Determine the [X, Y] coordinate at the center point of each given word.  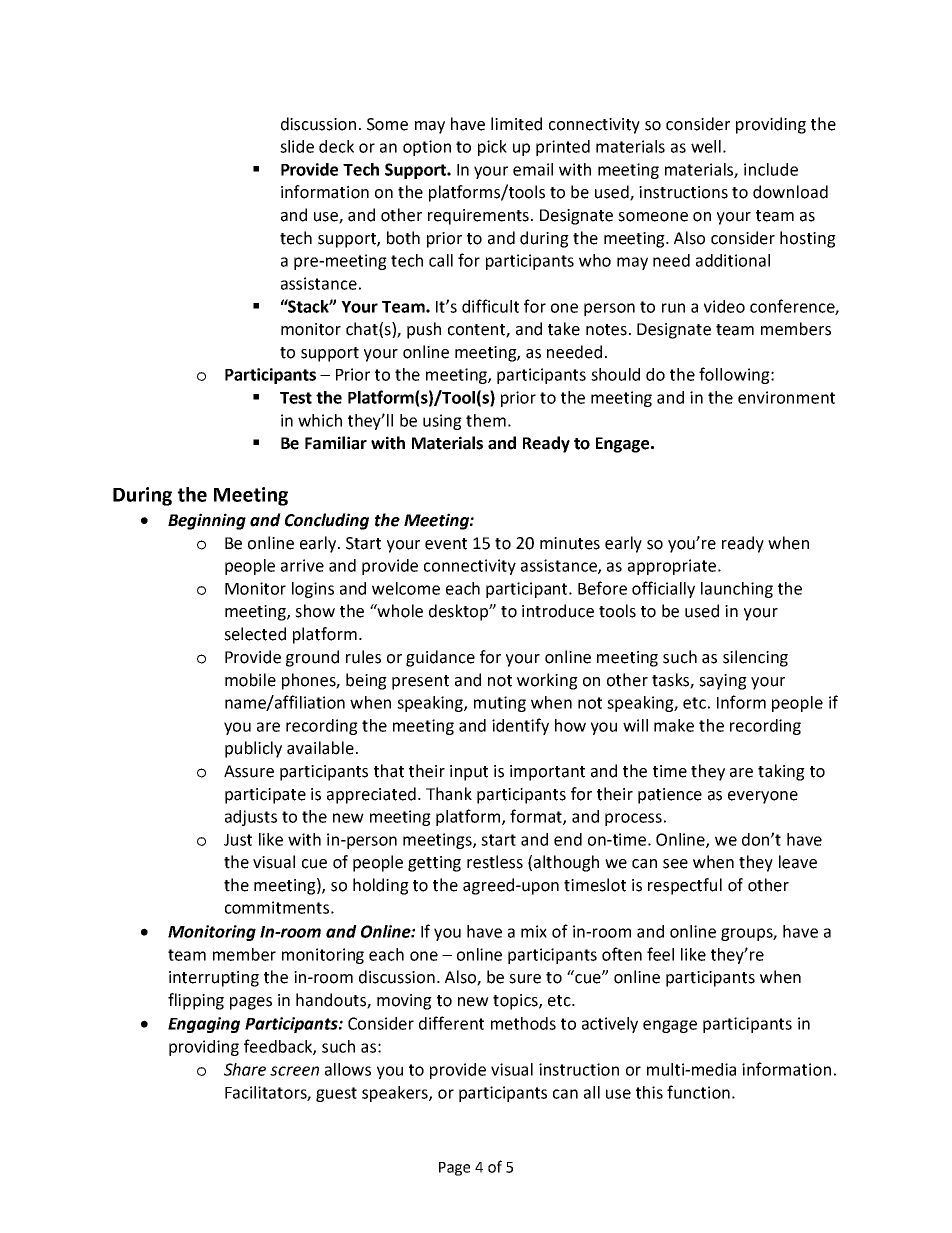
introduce [558, 611]
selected [255, 634]
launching [737, 590]
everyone [763, 797]
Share [245, 1069]
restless [495, 862]
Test [296, 398]
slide [297, 146]
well [706, 146]
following [735, 375]
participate [265, 796]
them [486, 420]
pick [492, 148]
